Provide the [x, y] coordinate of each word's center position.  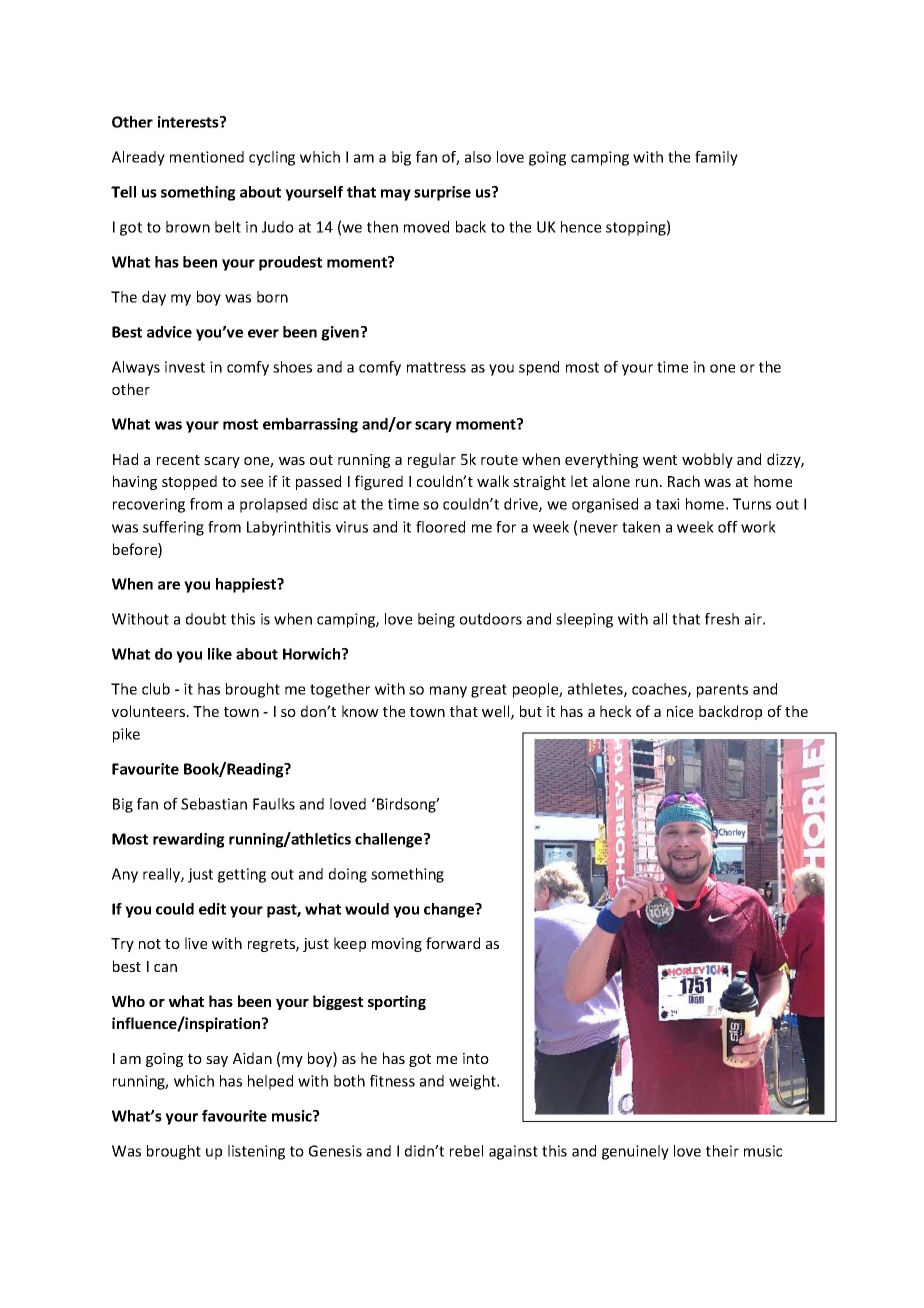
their [722, 1151]
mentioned [207, 157]
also [478, 157]
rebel [466, 1151]
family [716, 158]
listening [256, 1152]
